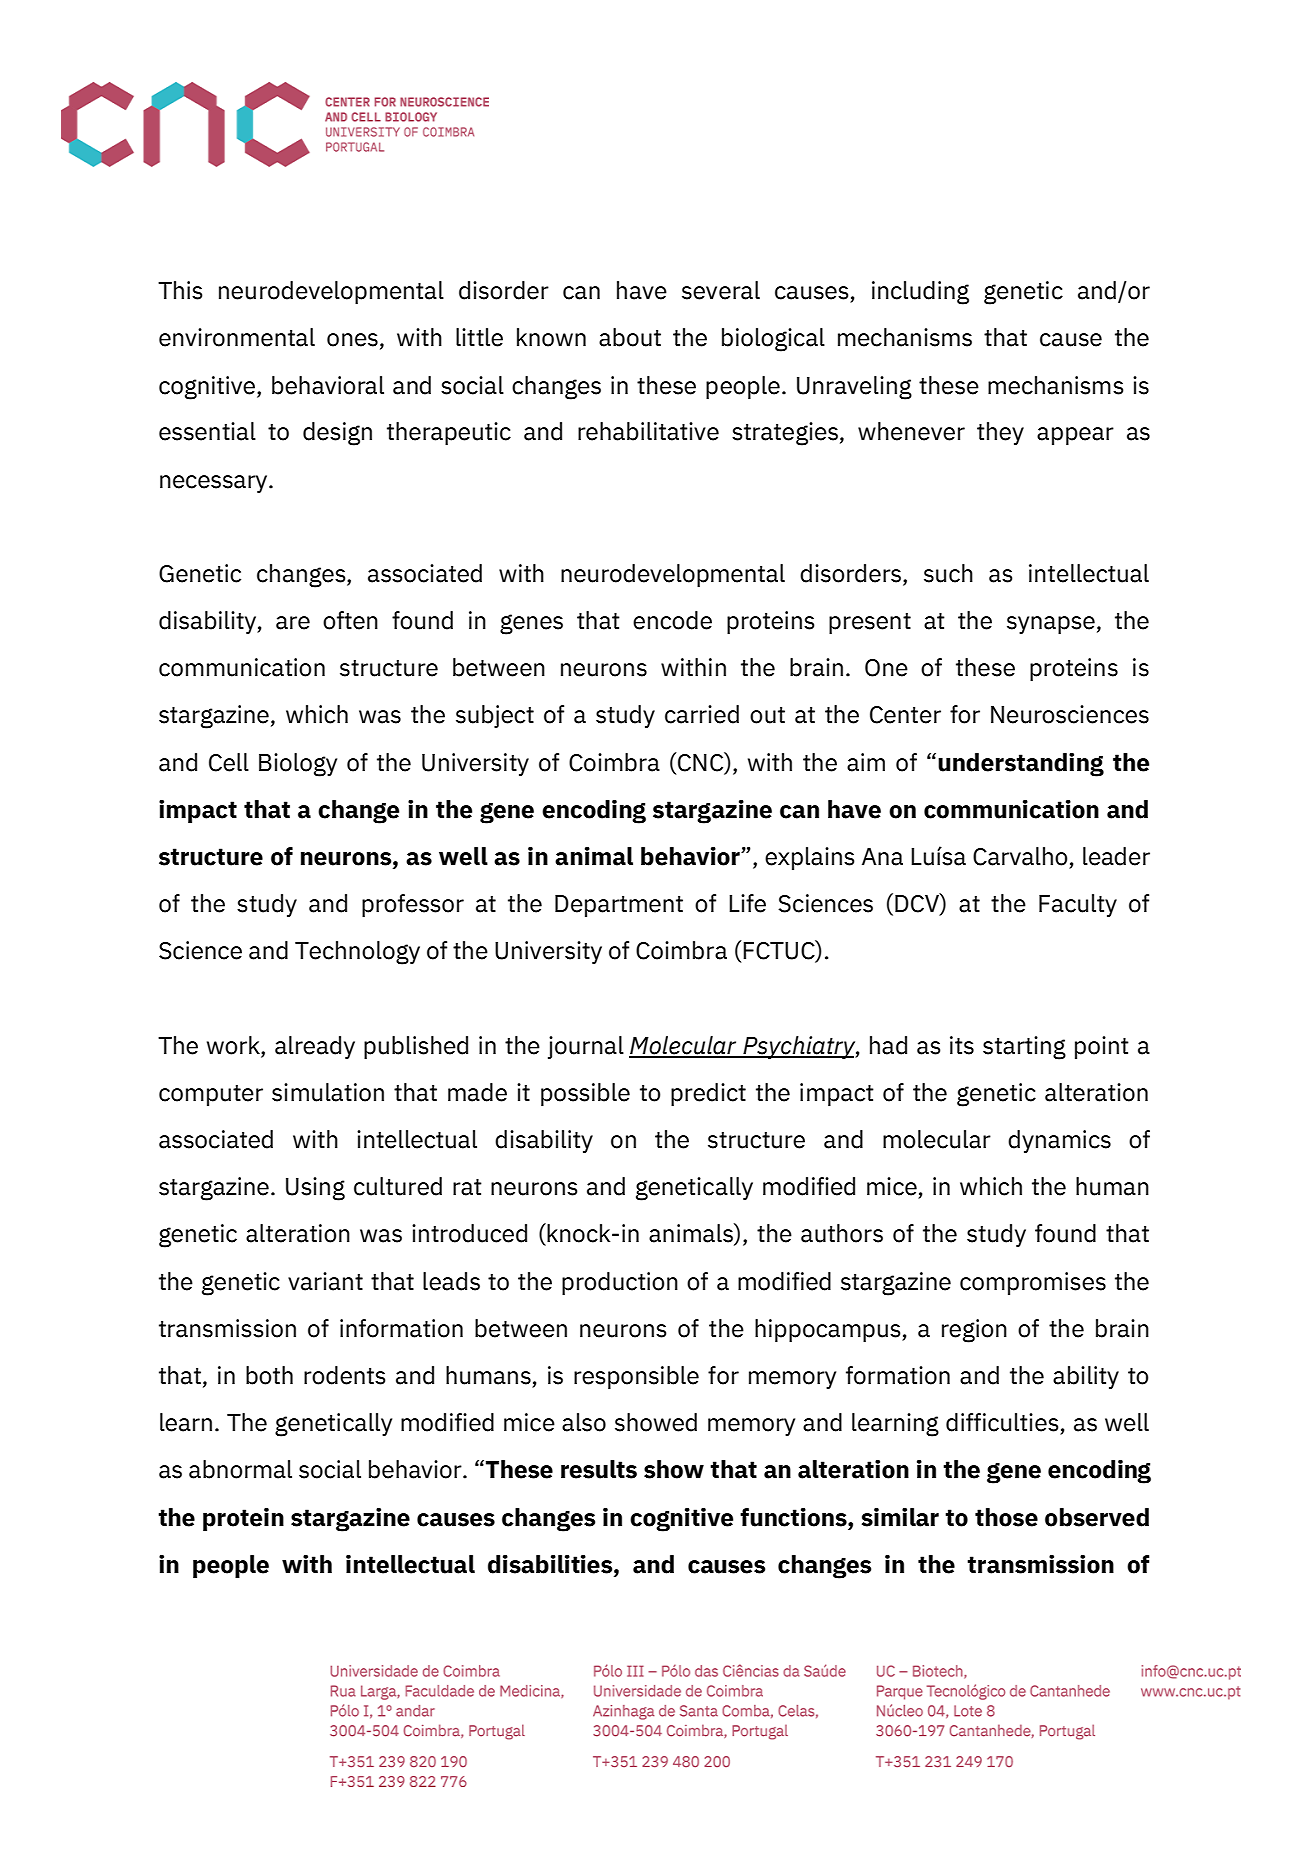 The image size is (1308, 1851). What do you see at coordinates (328, 1092) in the screenshot?
I see `simulation` at bounding box center [328, 1092].
